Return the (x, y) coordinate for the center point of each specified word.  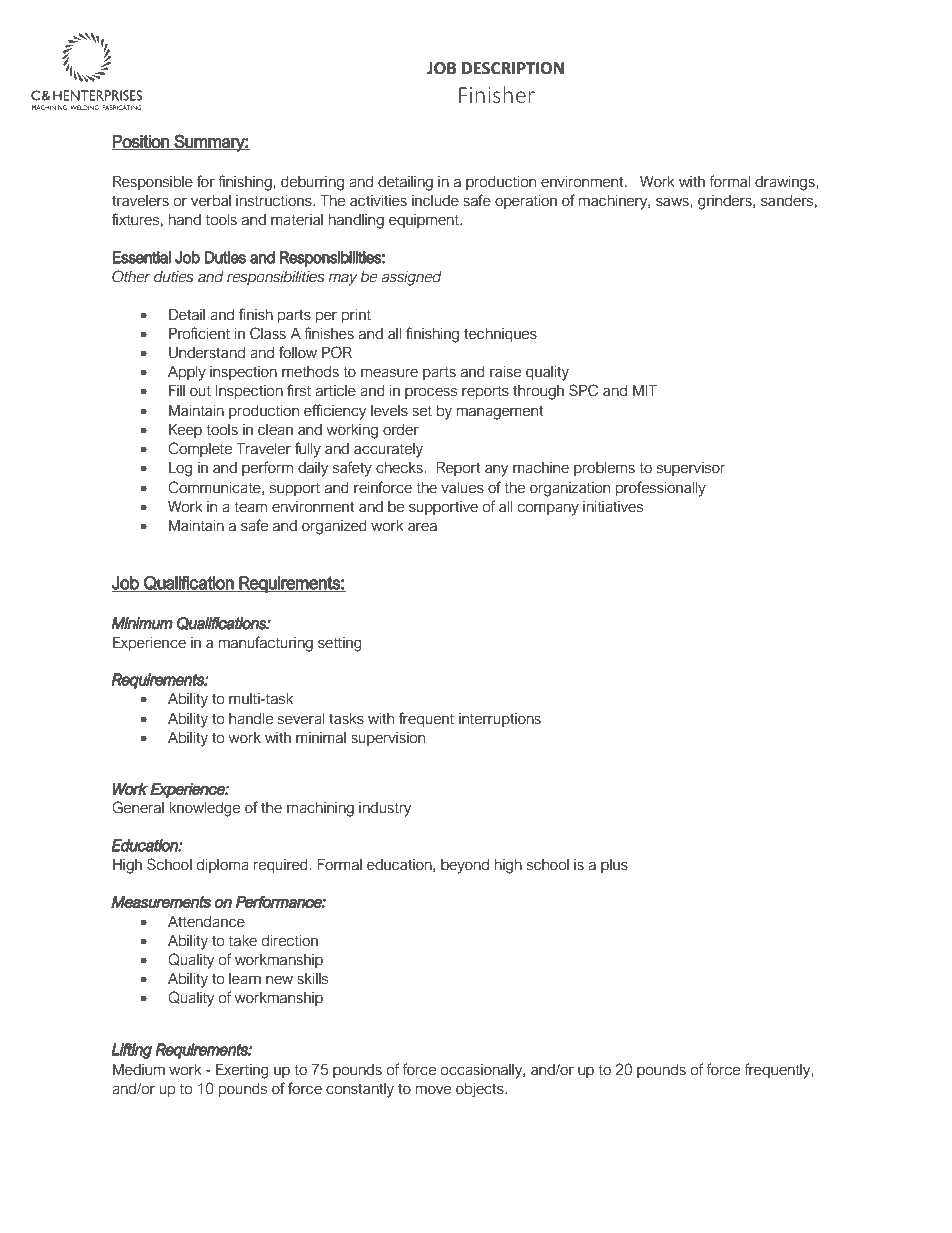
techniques (500, 335)
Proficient (199, 333)
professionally (661, 489)
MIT (645, 390)
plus (614, 866)
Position (141, 142)
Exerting (242, 1071)
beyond (465, 866)
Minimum (142, 623)
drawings (786, 183)
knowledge (204, 809)
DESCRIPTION (513, 68)
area (422, 527)
